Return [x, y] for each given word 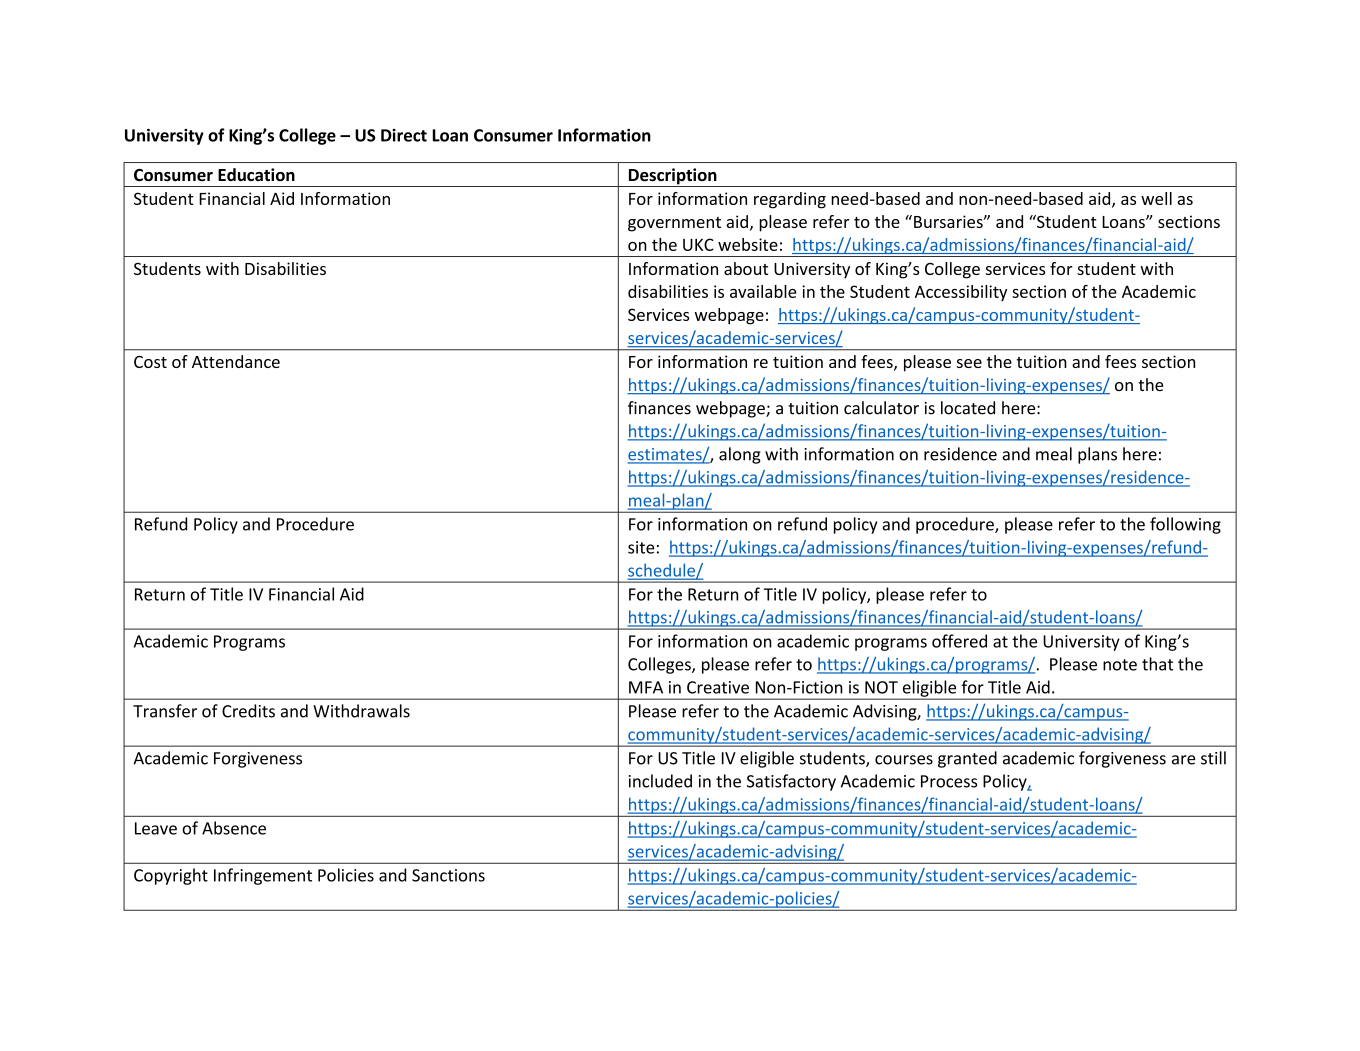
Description [672, 177]
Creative [718, 687]
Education [256, 175]
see [969, 363]
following [1185, 525]
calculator [881, 408]
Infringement [263, 876]
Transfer [165, 711]
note [1120, 665]
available [763, 291]
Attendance [236, 361]
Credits [248, 711]
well [1156, 198]
